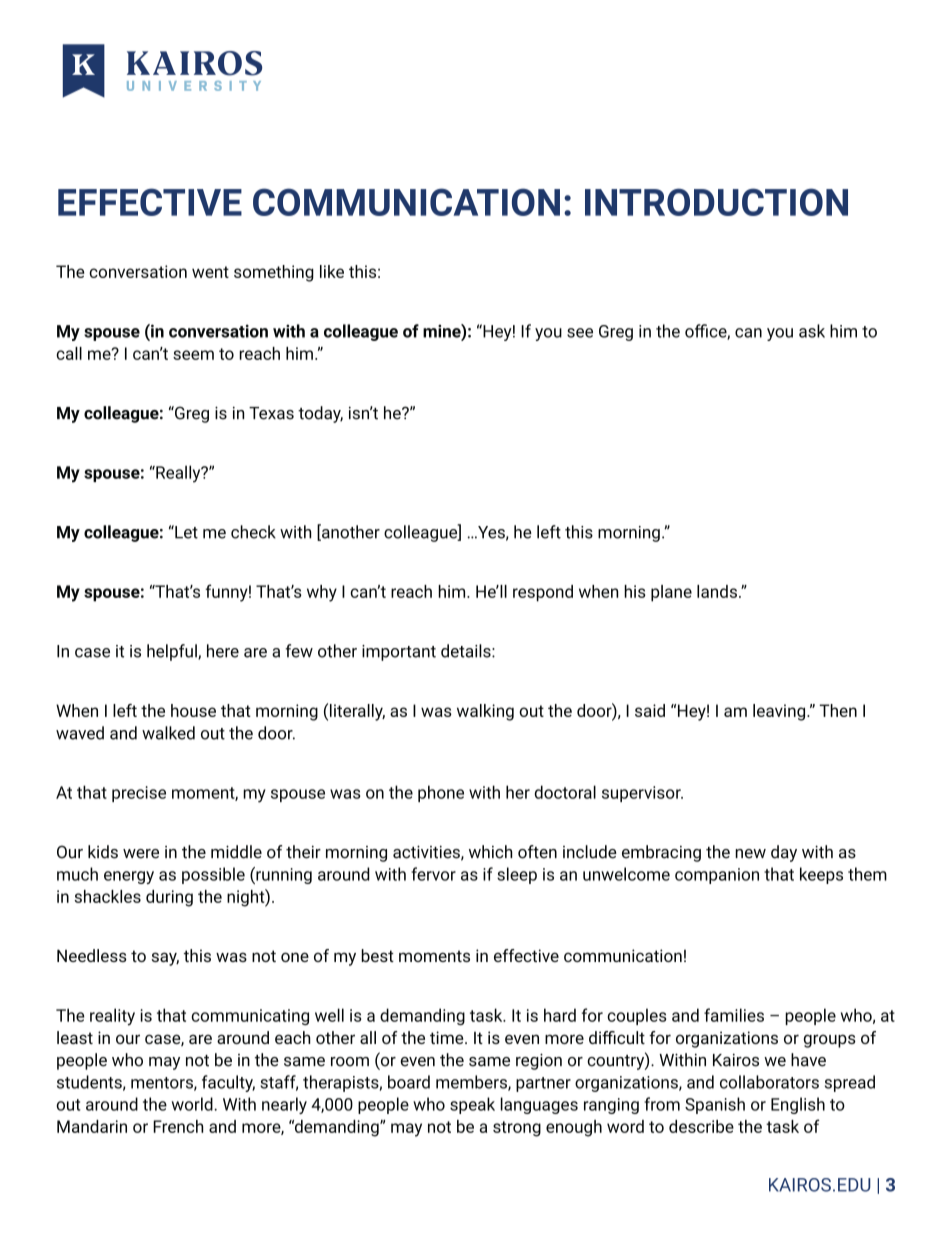  What do you see at coordinates (210, 272) in the document?
I see `went` at bounding box center [210, 272].
